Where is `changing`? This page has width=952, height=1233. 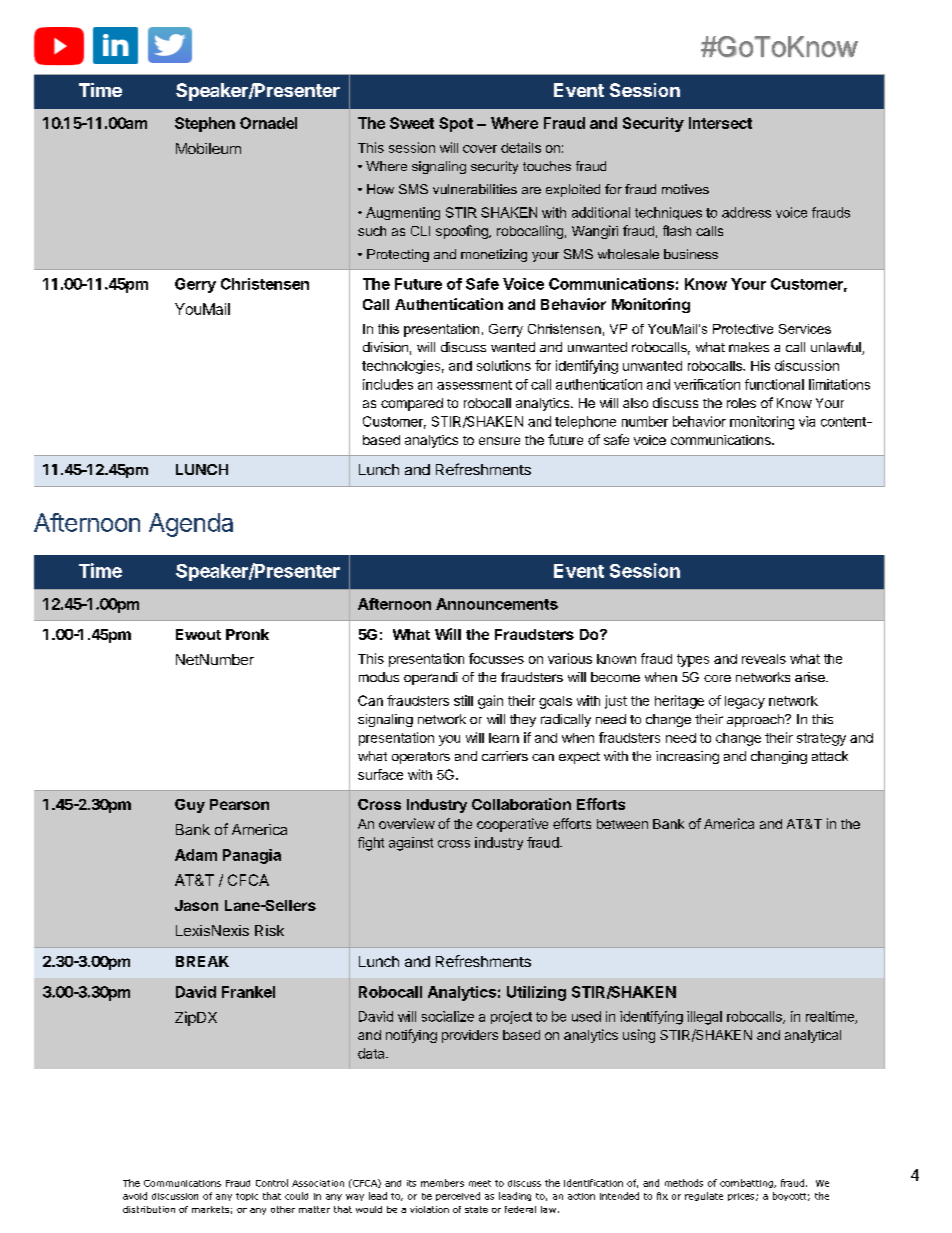
changing is located at coordinates (779, 757).
